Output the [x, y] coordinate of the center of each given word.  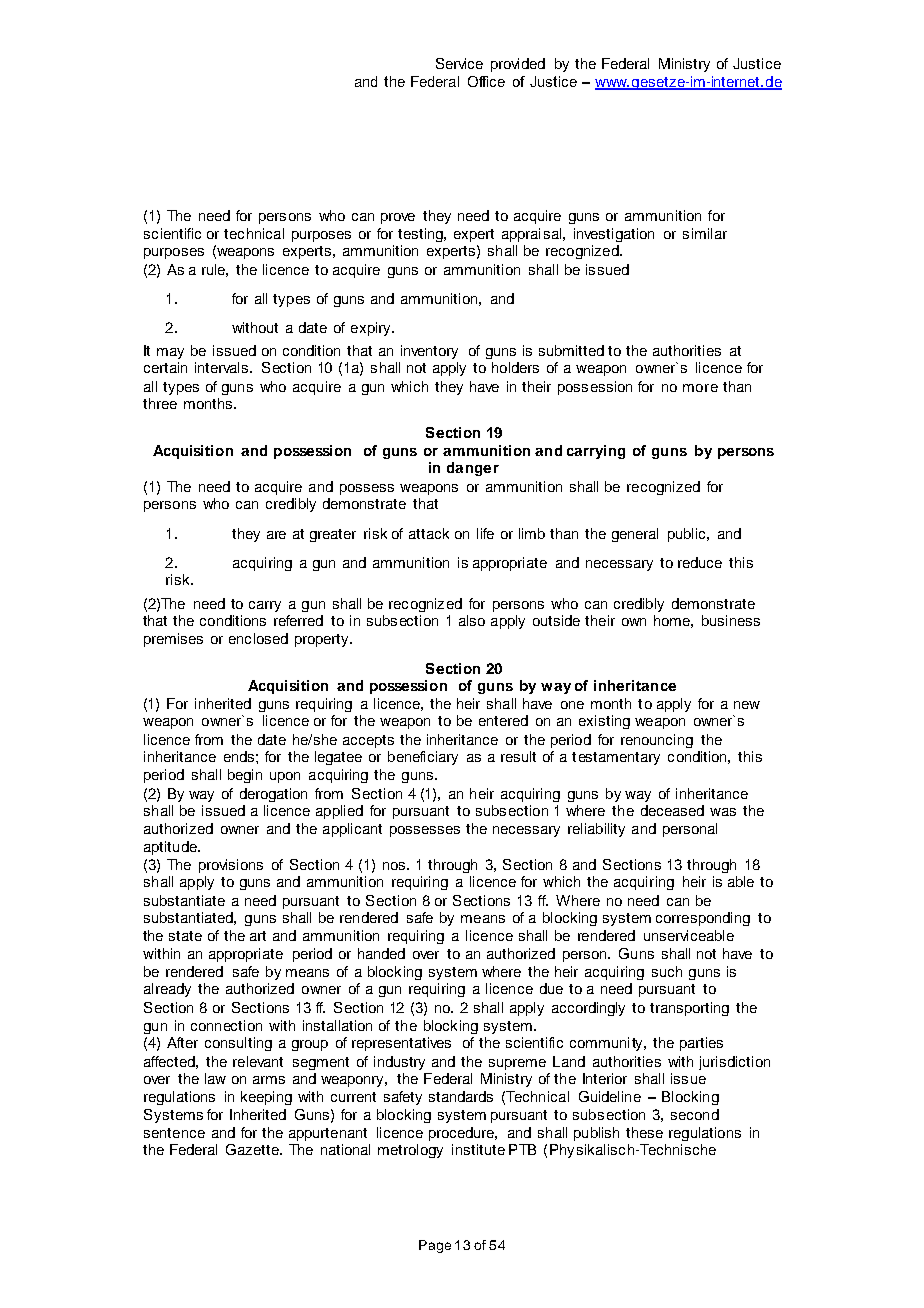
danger [473, 469]
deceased [672, 810]
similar [705, 233]
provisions [231, 866]
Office [486, 81]
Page [435, 1246]
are [276, 535]
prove [398, 218]
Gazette [253, 1149]
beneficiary [423, 758]
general [635, 535]
